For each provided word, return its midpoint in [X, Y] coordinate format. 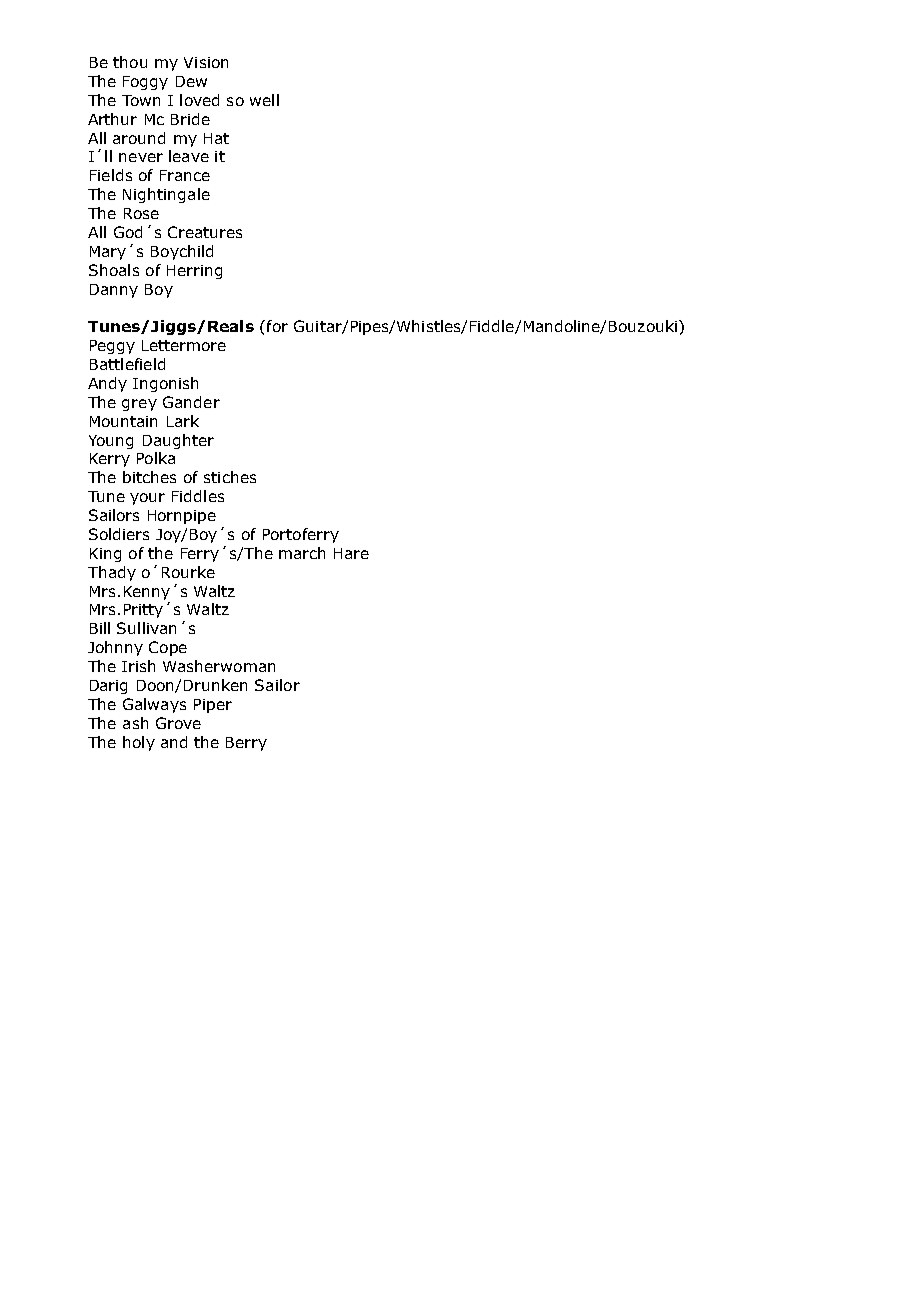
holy [139, 743]
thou [130, 62]
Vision [206, 62]
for [277, 326]
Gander [191, 402]
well [264, 100]
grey [139, 405]
